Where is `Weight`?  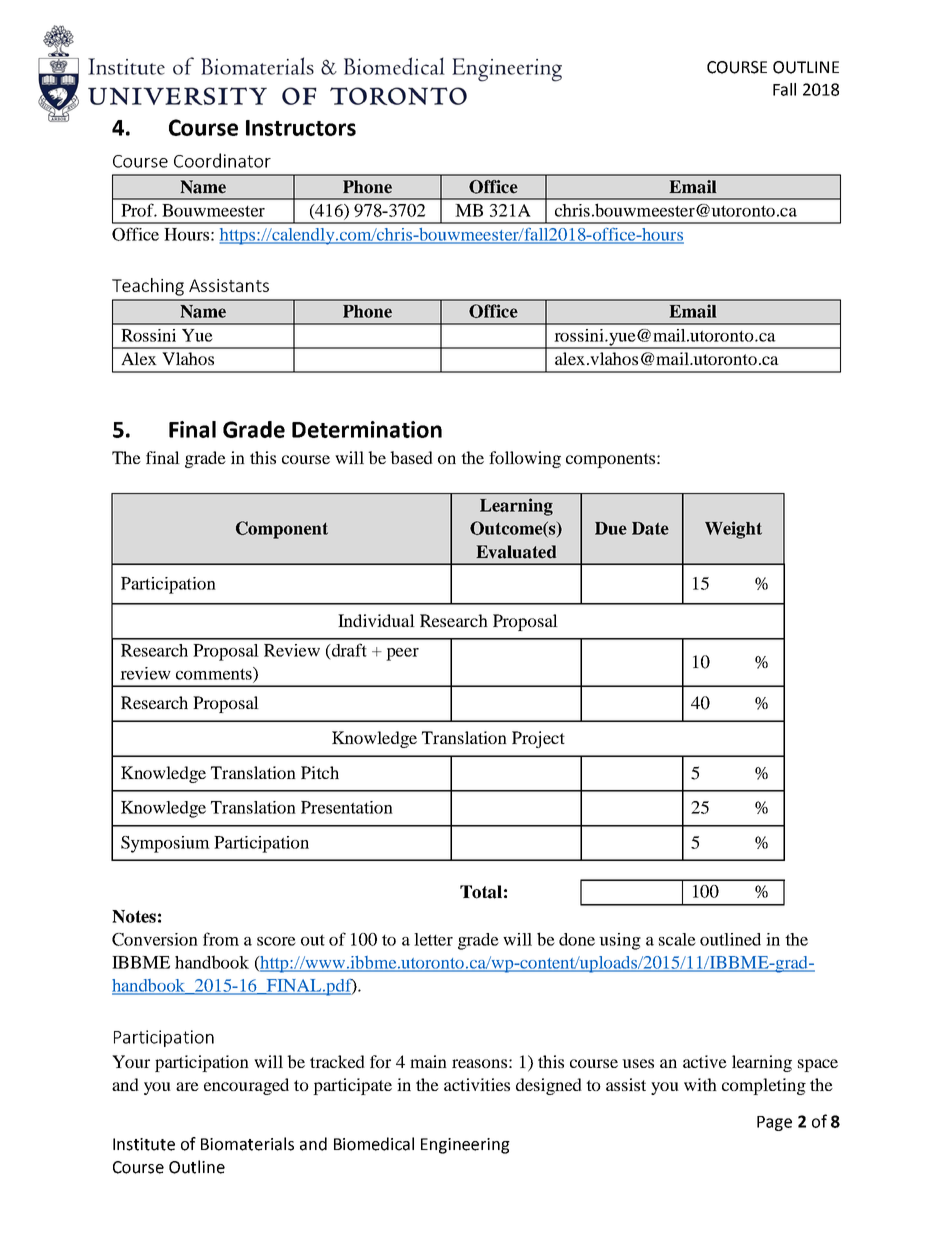 Weight is located at coordinates (733, 530).
